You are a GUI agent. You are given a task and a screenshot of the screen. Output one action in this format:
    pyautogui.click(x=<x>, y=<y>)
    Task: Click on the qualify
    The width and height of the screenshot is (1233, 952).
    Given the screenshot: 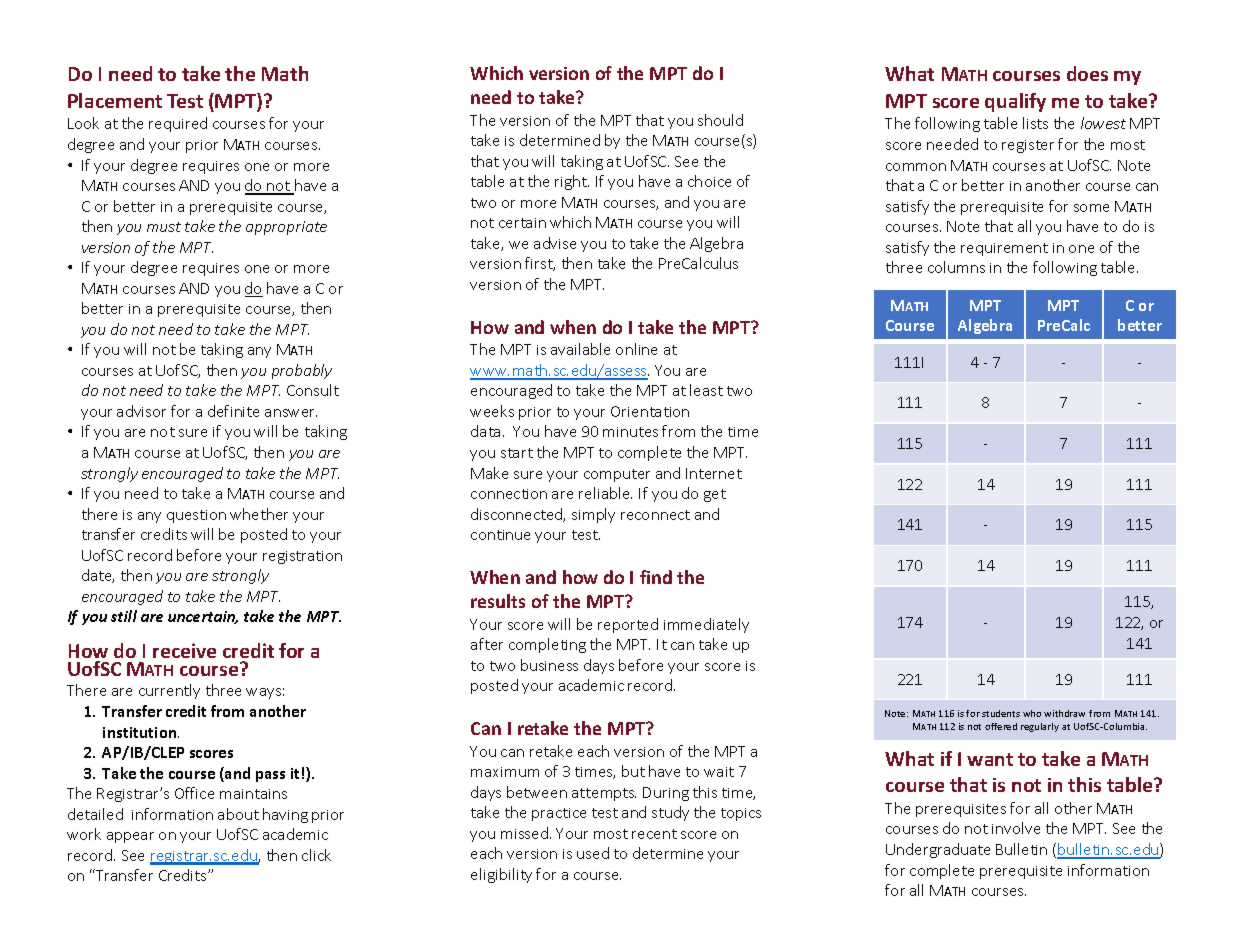 What is the action you would take?
    pyautogui.click(x=1015, y=102)
